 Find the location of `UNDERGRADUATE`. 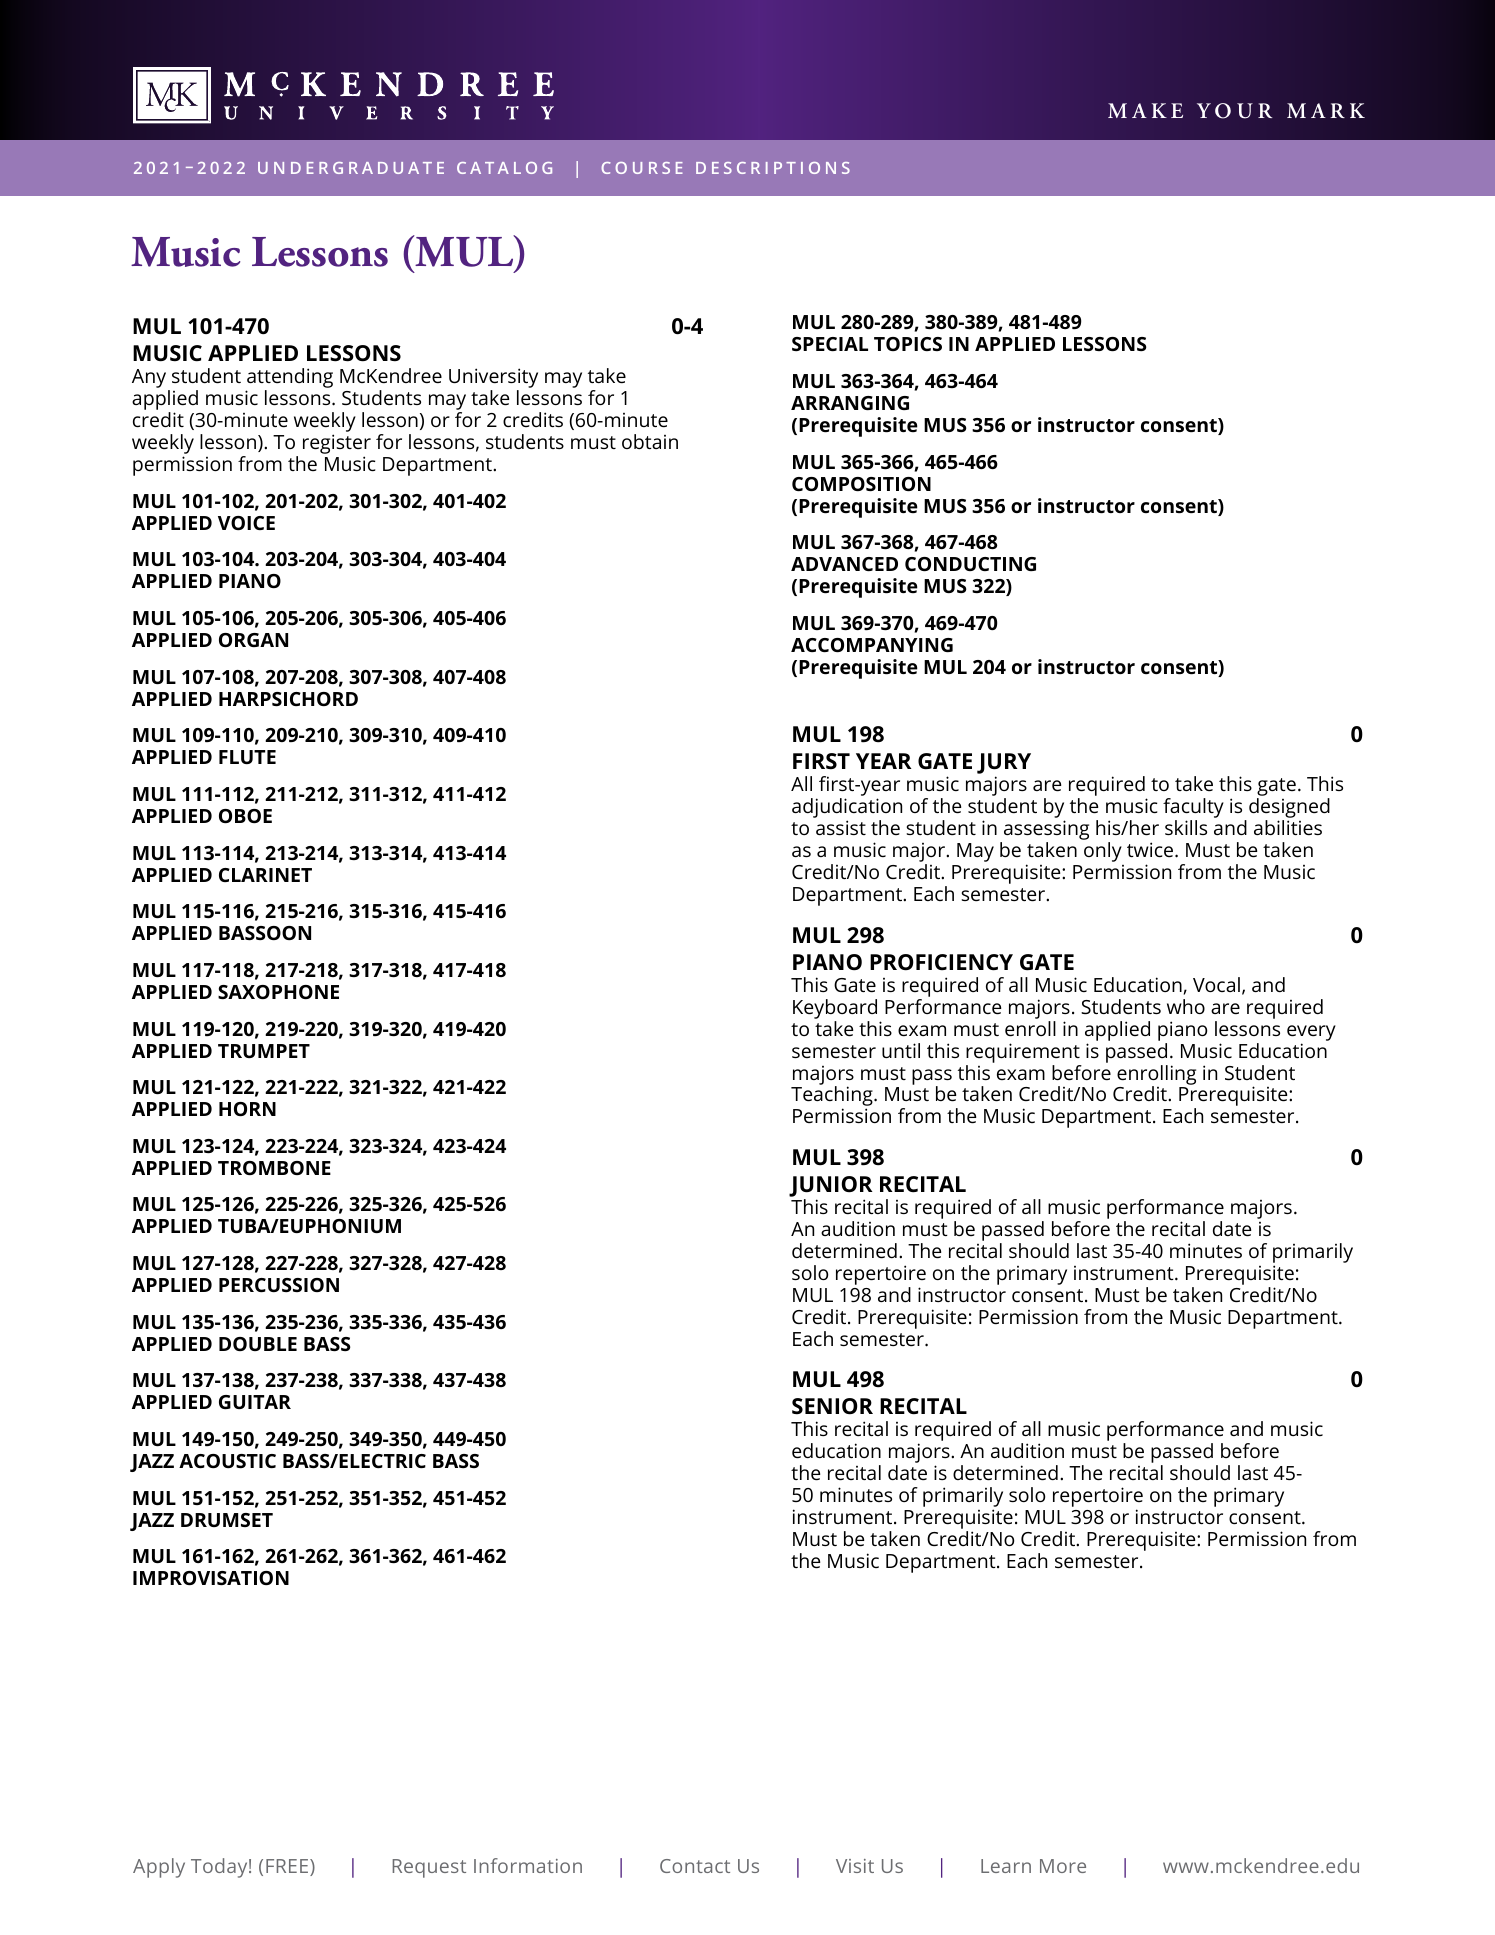

UNDERGRADUATE is located at coordinates (351, 168).
